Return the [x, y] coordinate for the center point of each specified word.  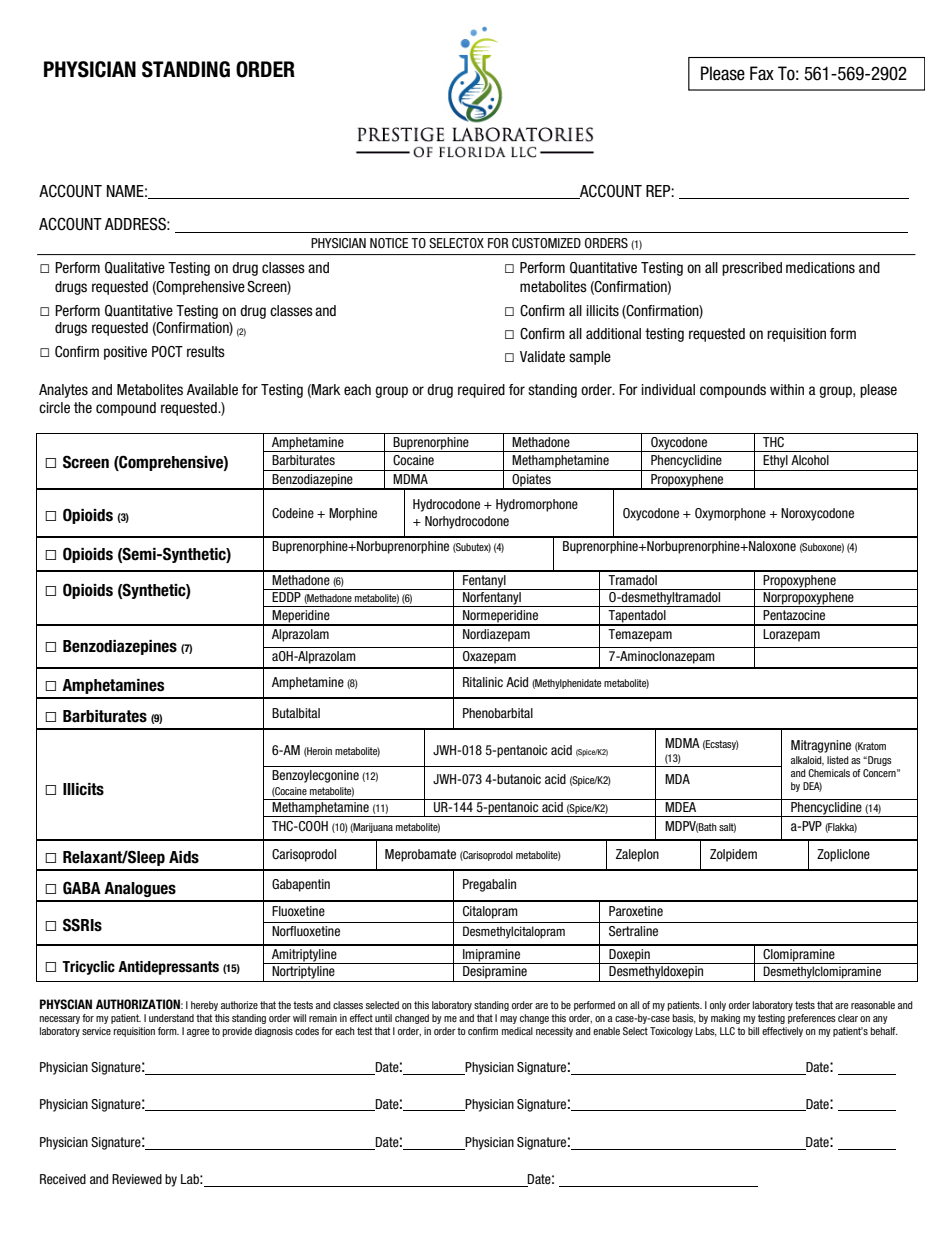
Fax [762, 73]
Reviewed [137, 1179]
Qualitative [135, 268]
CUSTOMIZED [546, 243]
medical [517, 1031]
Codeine [293, 513]
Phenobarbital [498, 713]
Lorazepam [791, 635]
